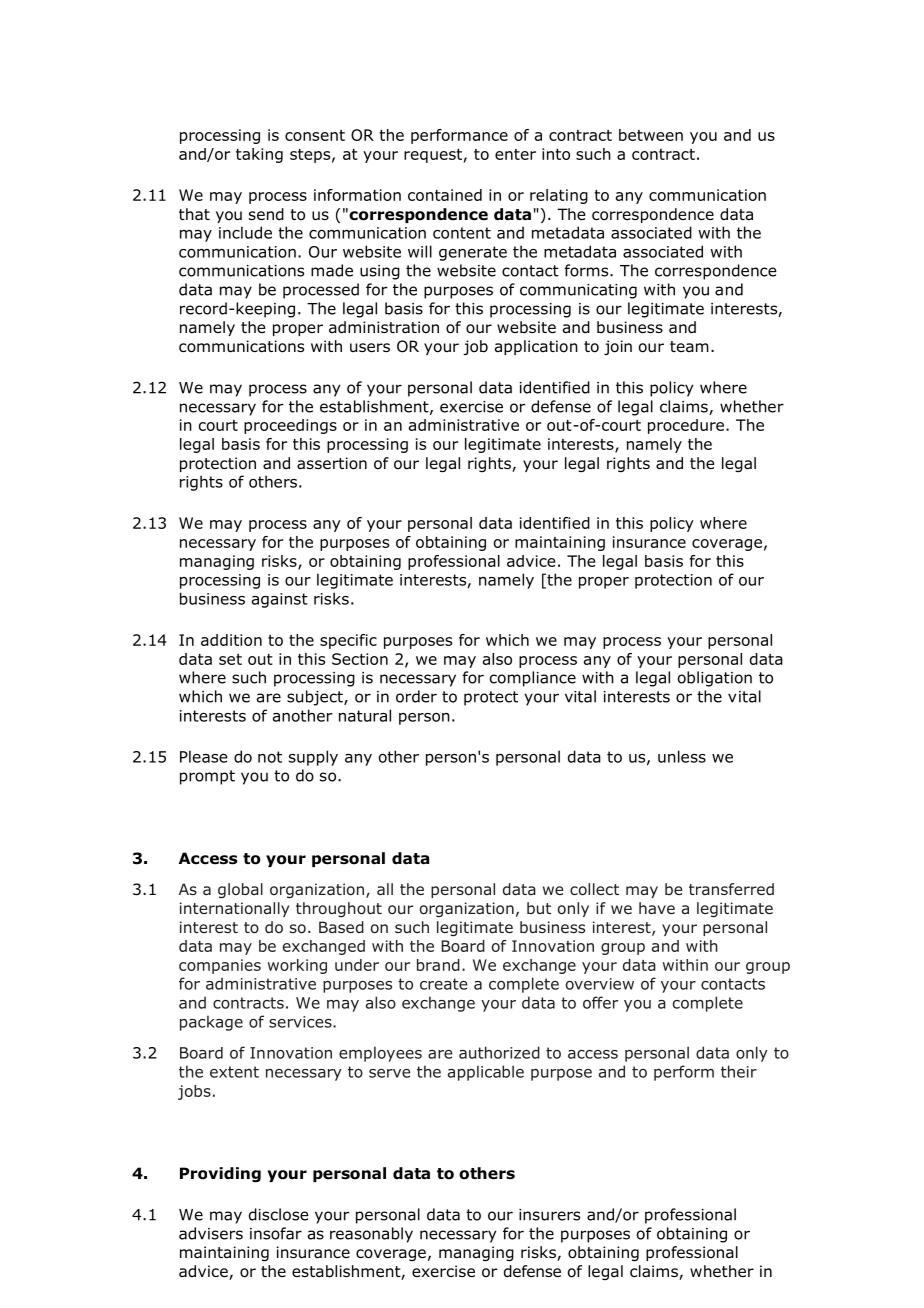 The width and height of the document is (924, 1308). What do you see at coordinates (240, 890) in the document?
I see `global` at bounding box center [240, 890].
